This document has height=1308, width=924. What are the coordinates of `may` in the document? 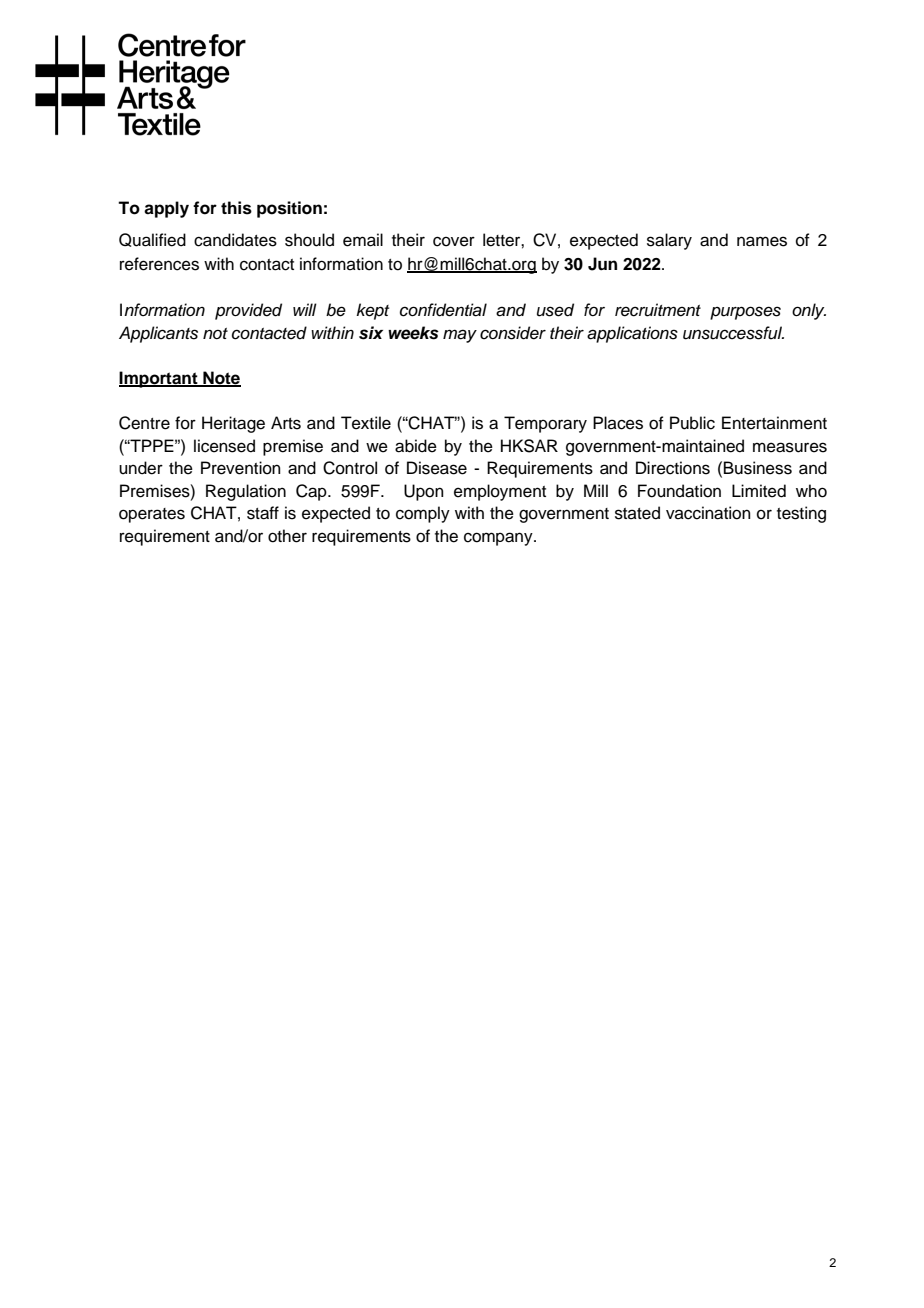 It's located at (460, 336).
